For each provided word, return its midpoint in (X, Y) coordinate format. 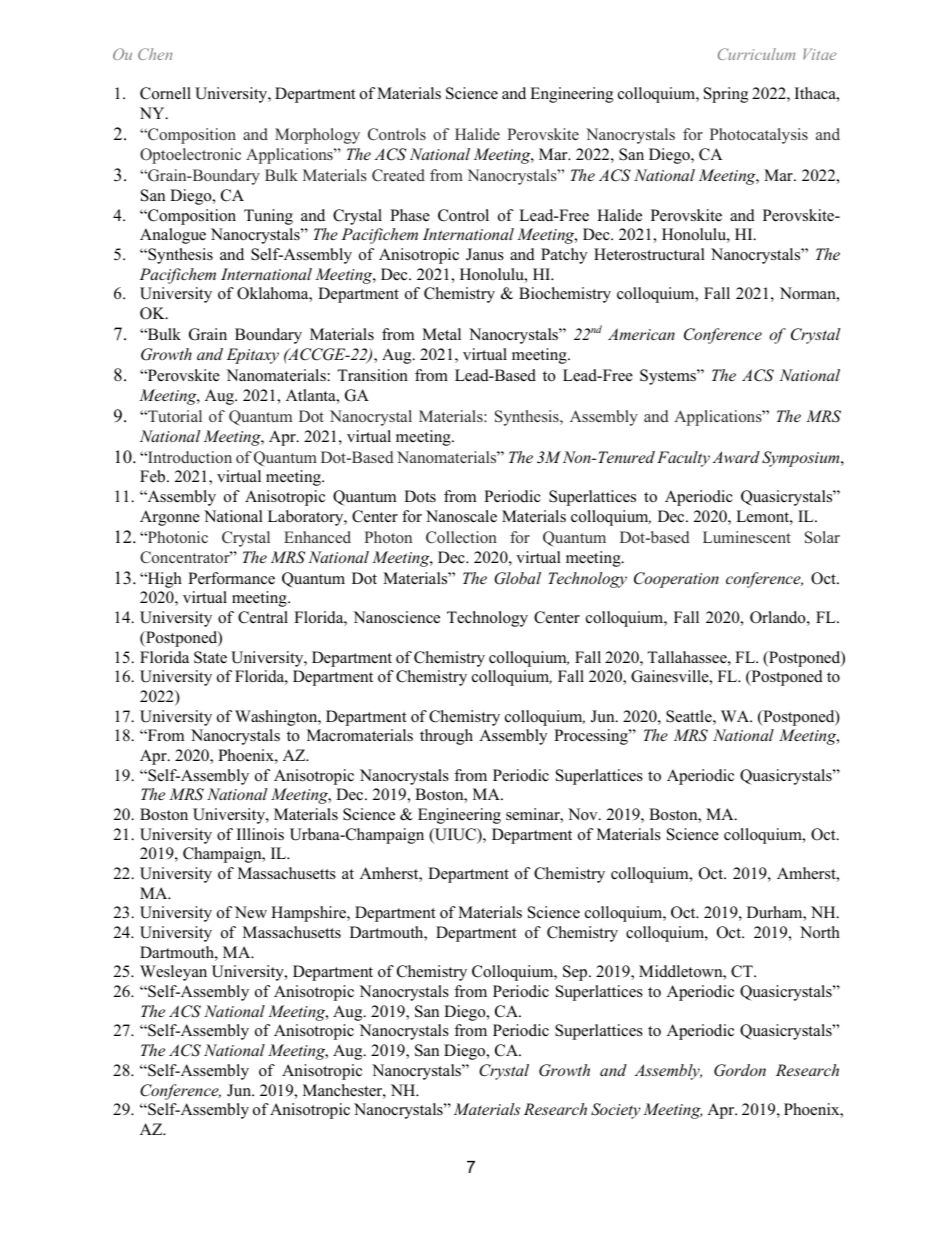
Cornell (165, 93)
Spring (726, 95)
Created (398, 175)
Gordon (740, 1070)
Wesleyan (173, 973)
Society (616, 1111)
